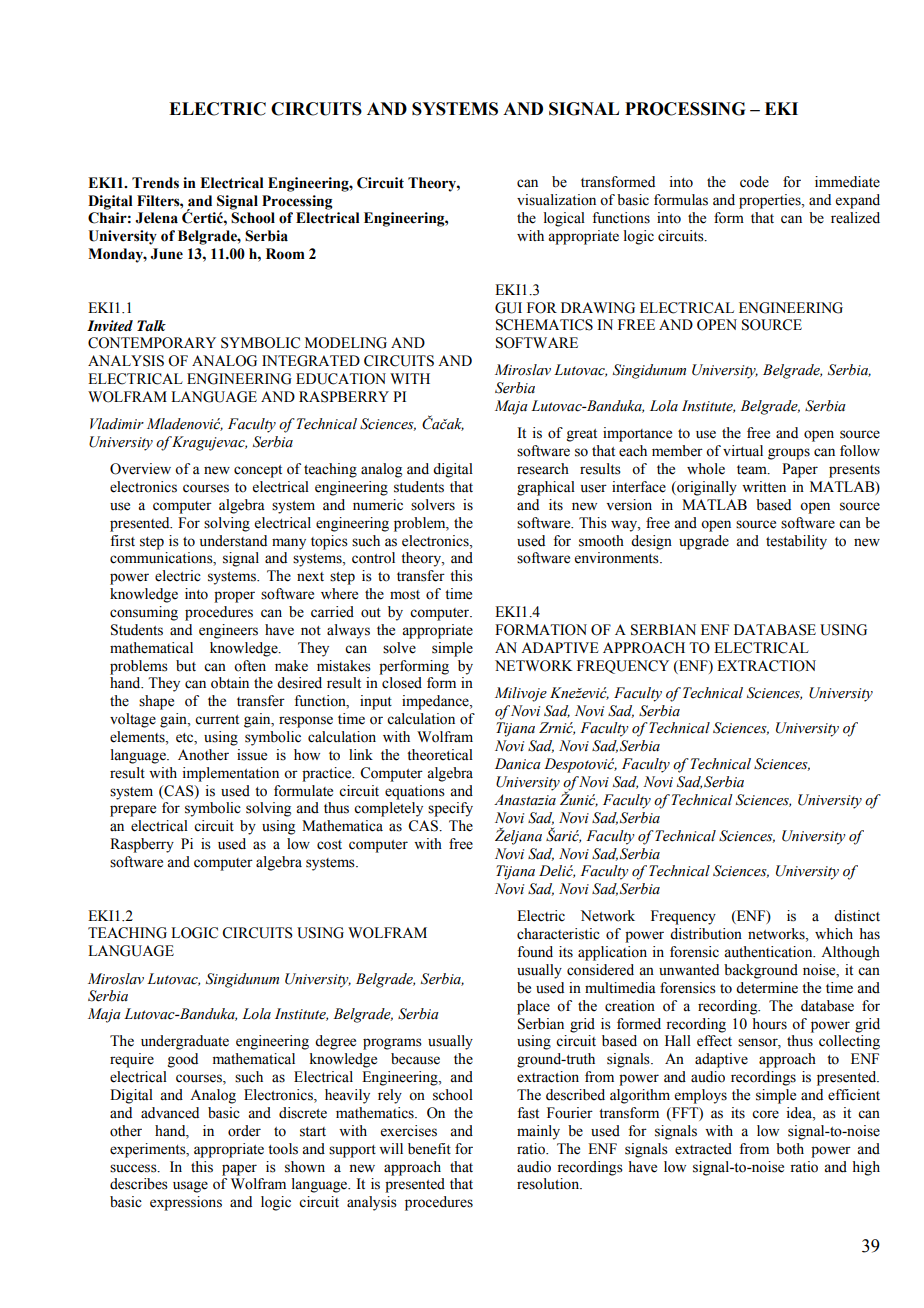  What do you see at coordinates (157, 218) in the screenshot?
I see `Jelena` at bounding box center [157, 218].
